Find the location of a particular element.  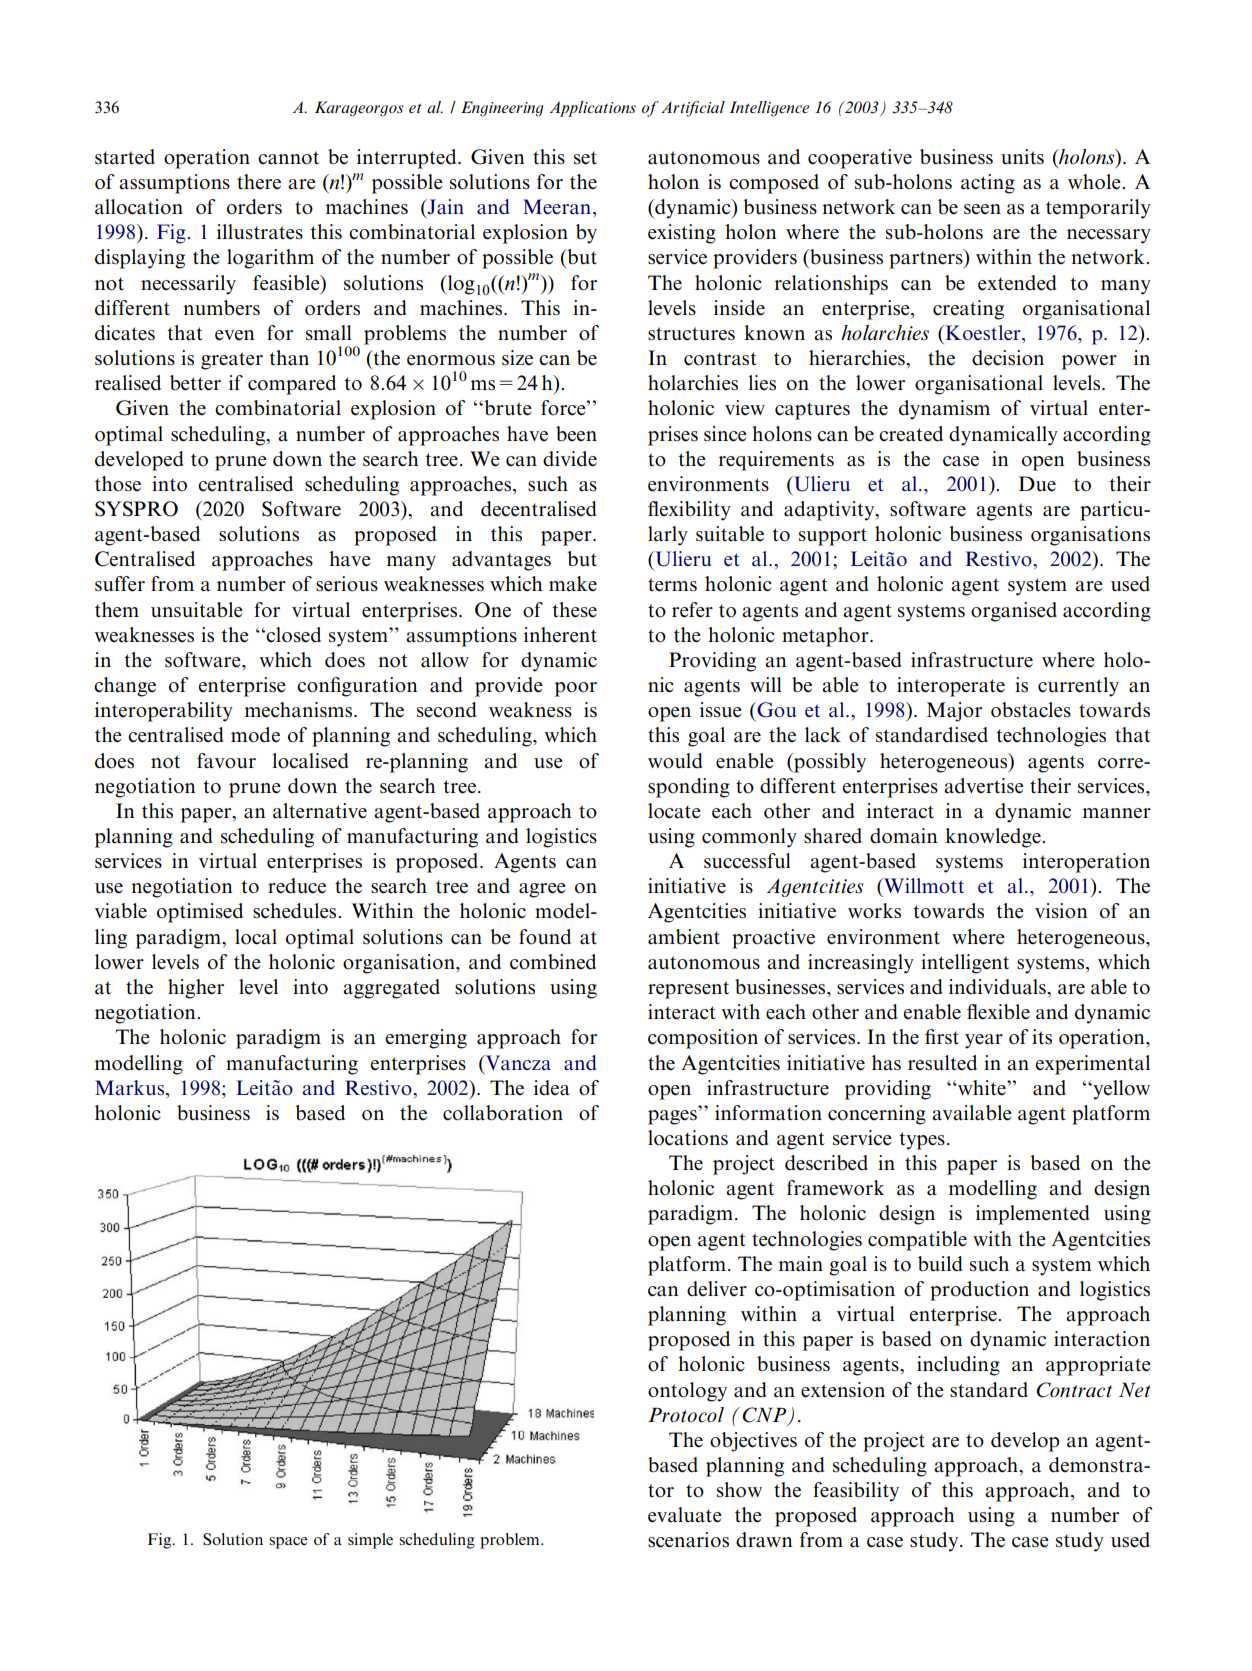

there is located at coordinates (259, 181).
